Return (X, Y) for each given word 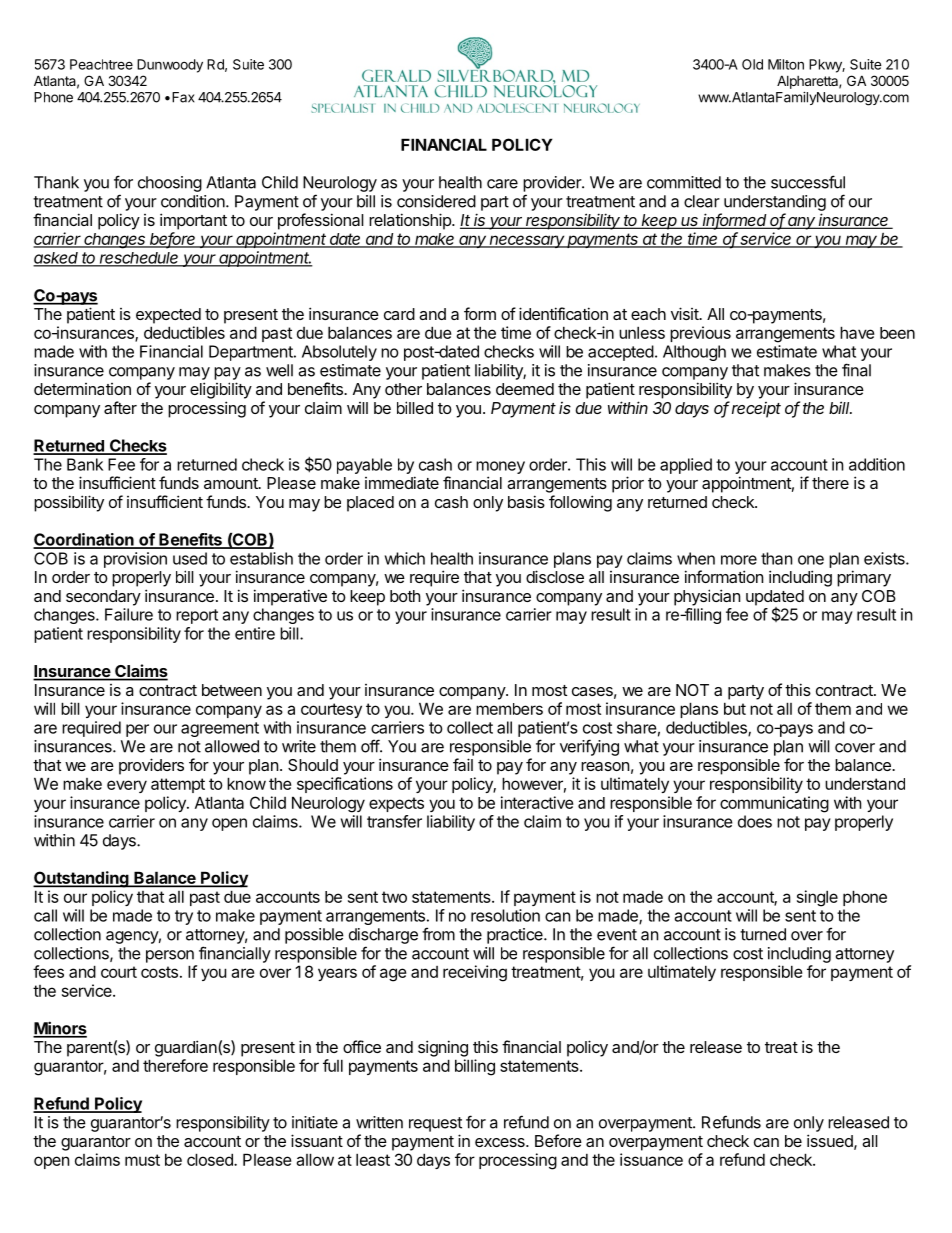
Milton (786, 64)
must (142, 1160)
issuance (651, 1159)
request (435, 1124)
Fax (183, 97)
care (502, 184)
